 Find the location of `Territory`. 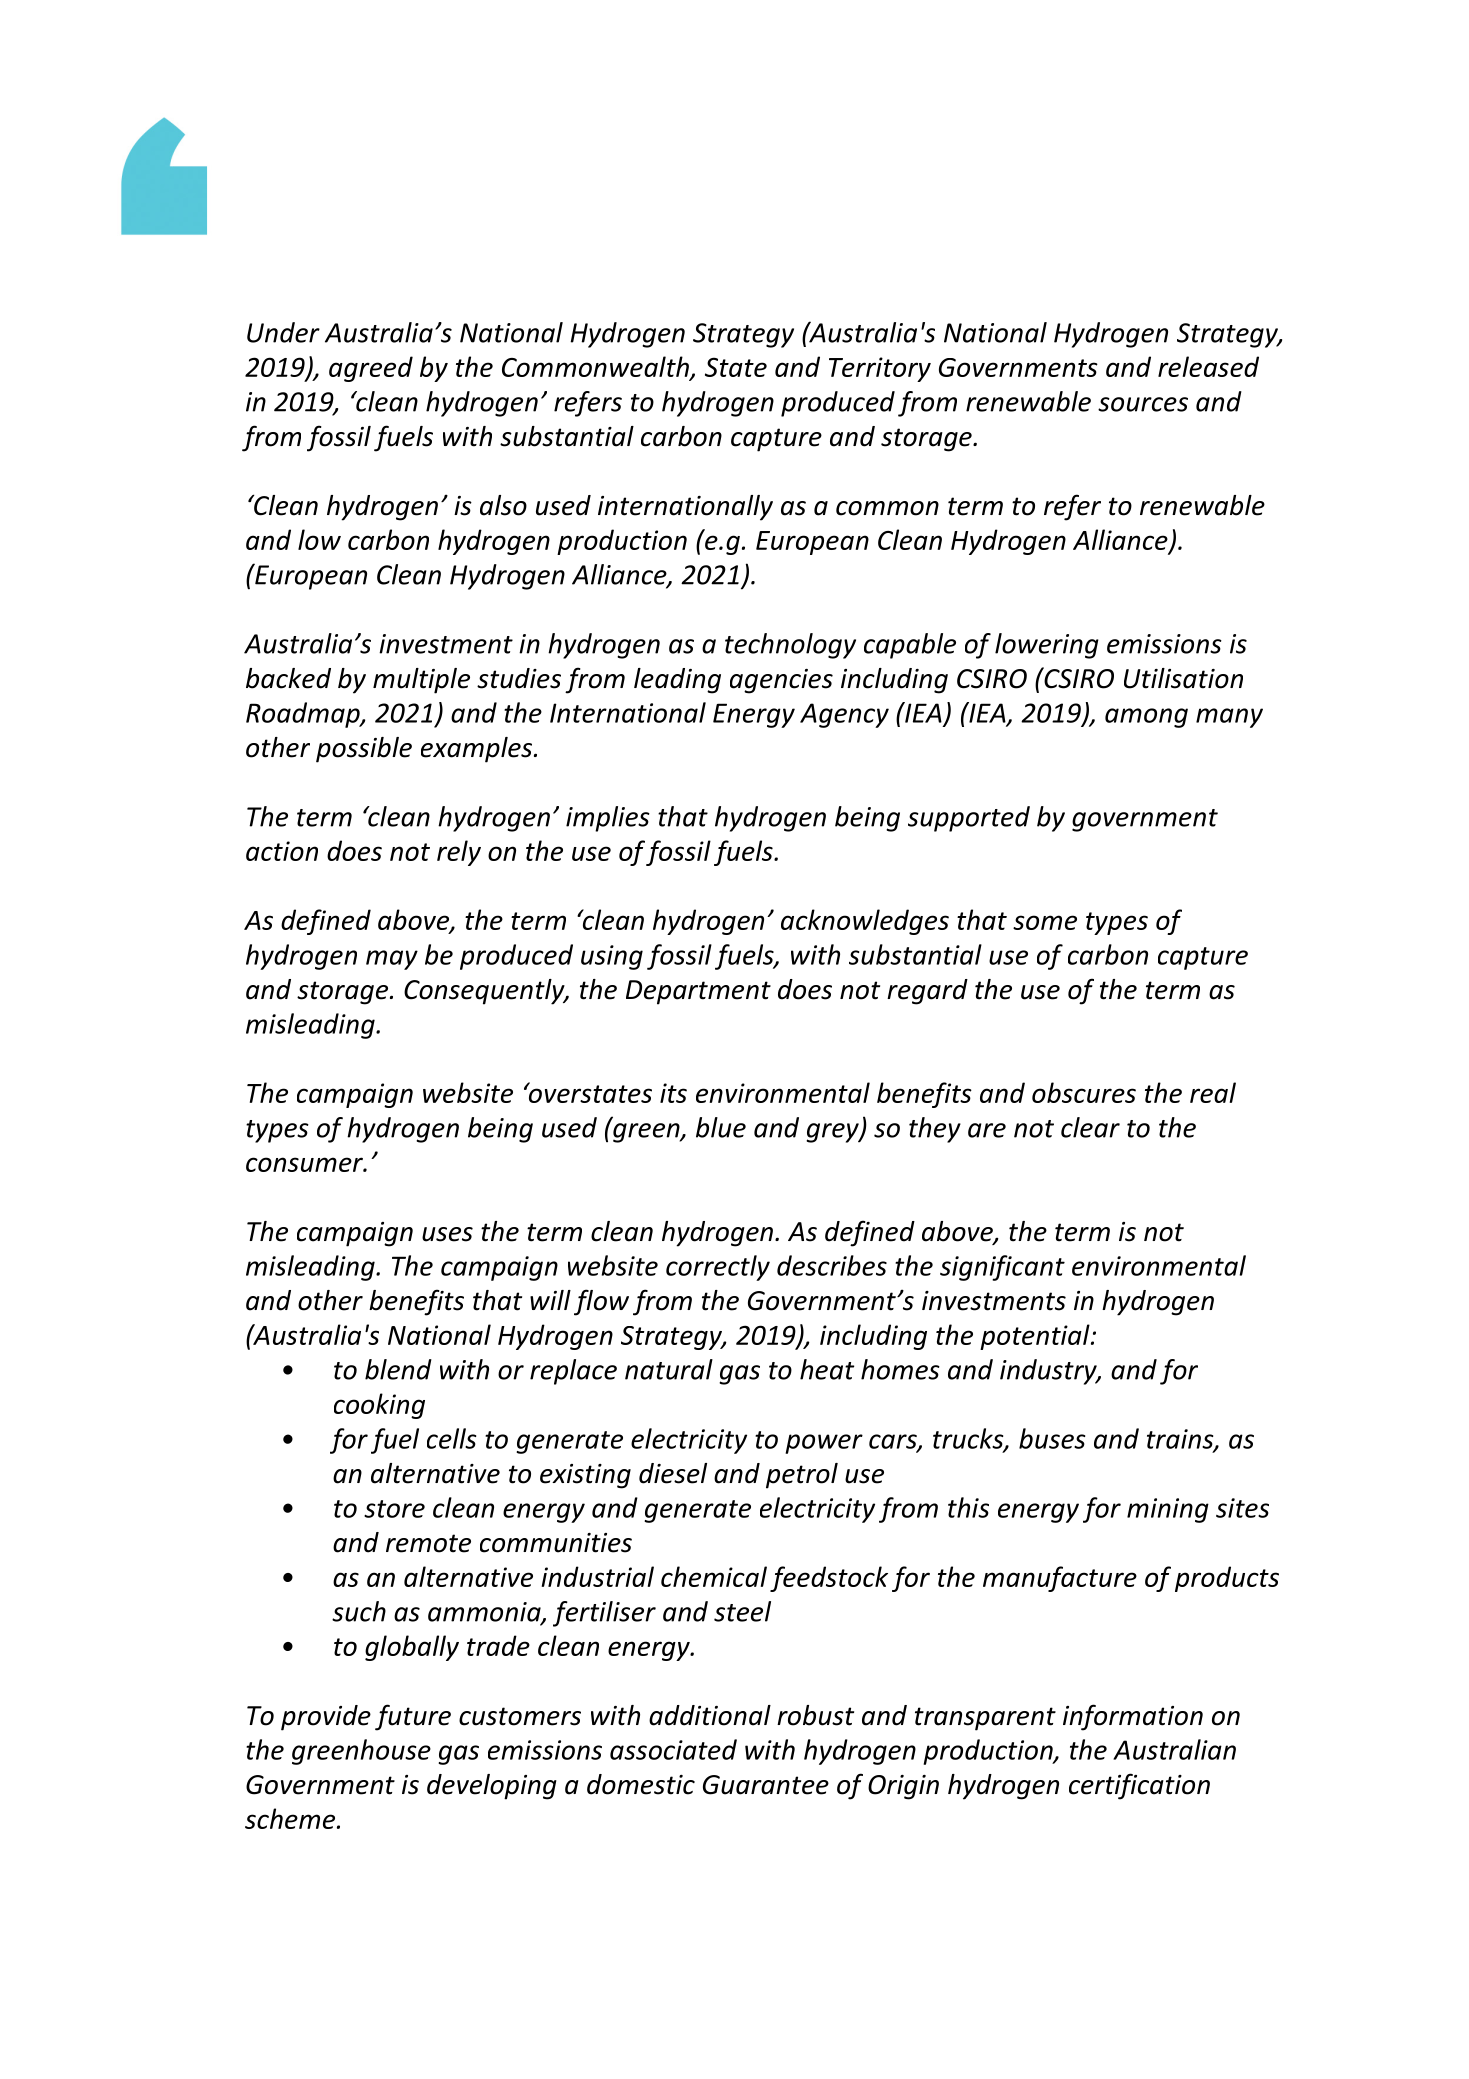

Territory is located at coordinates (880, 369).
